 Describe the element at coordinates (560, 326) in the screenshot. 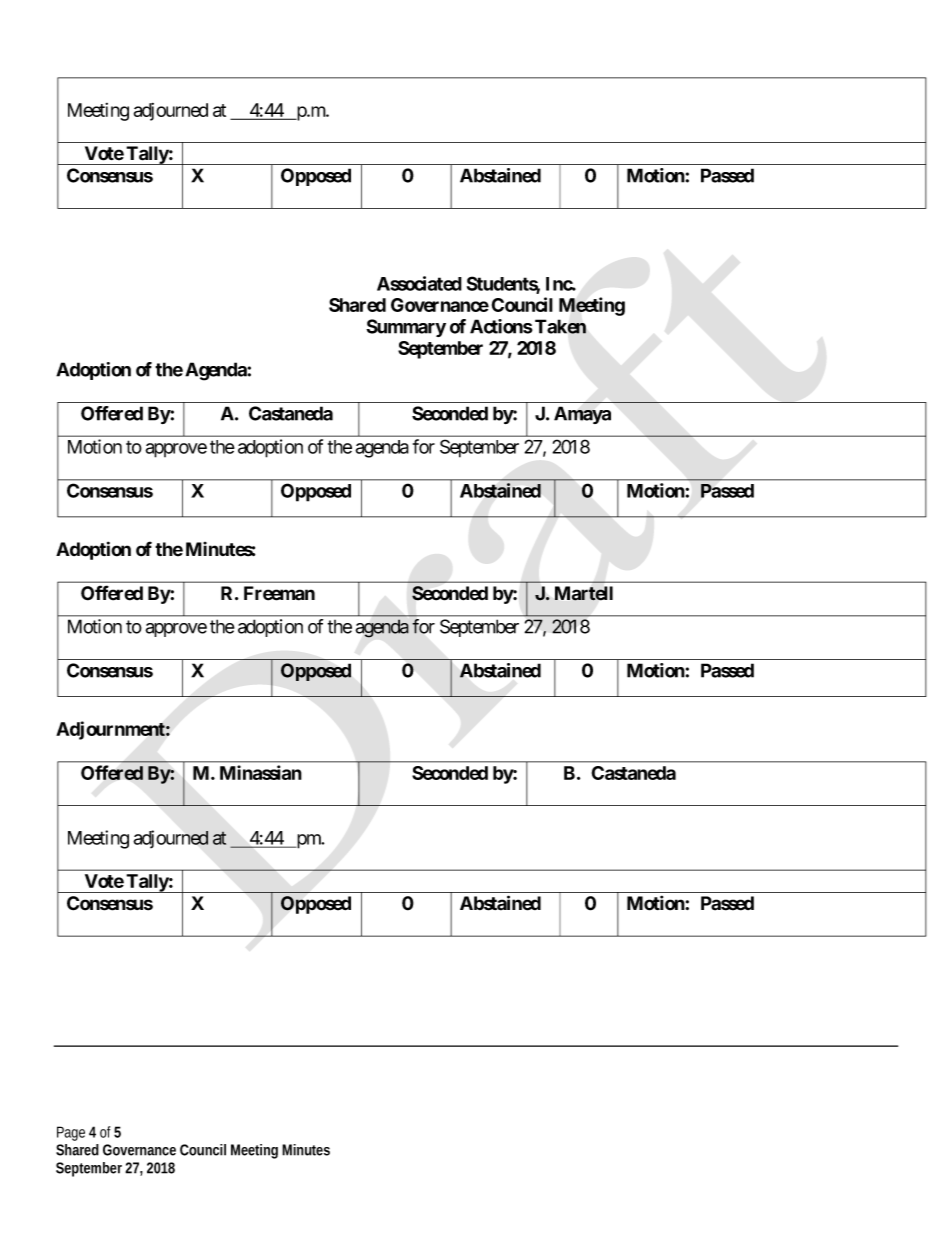

I see `Taken` at that location.
